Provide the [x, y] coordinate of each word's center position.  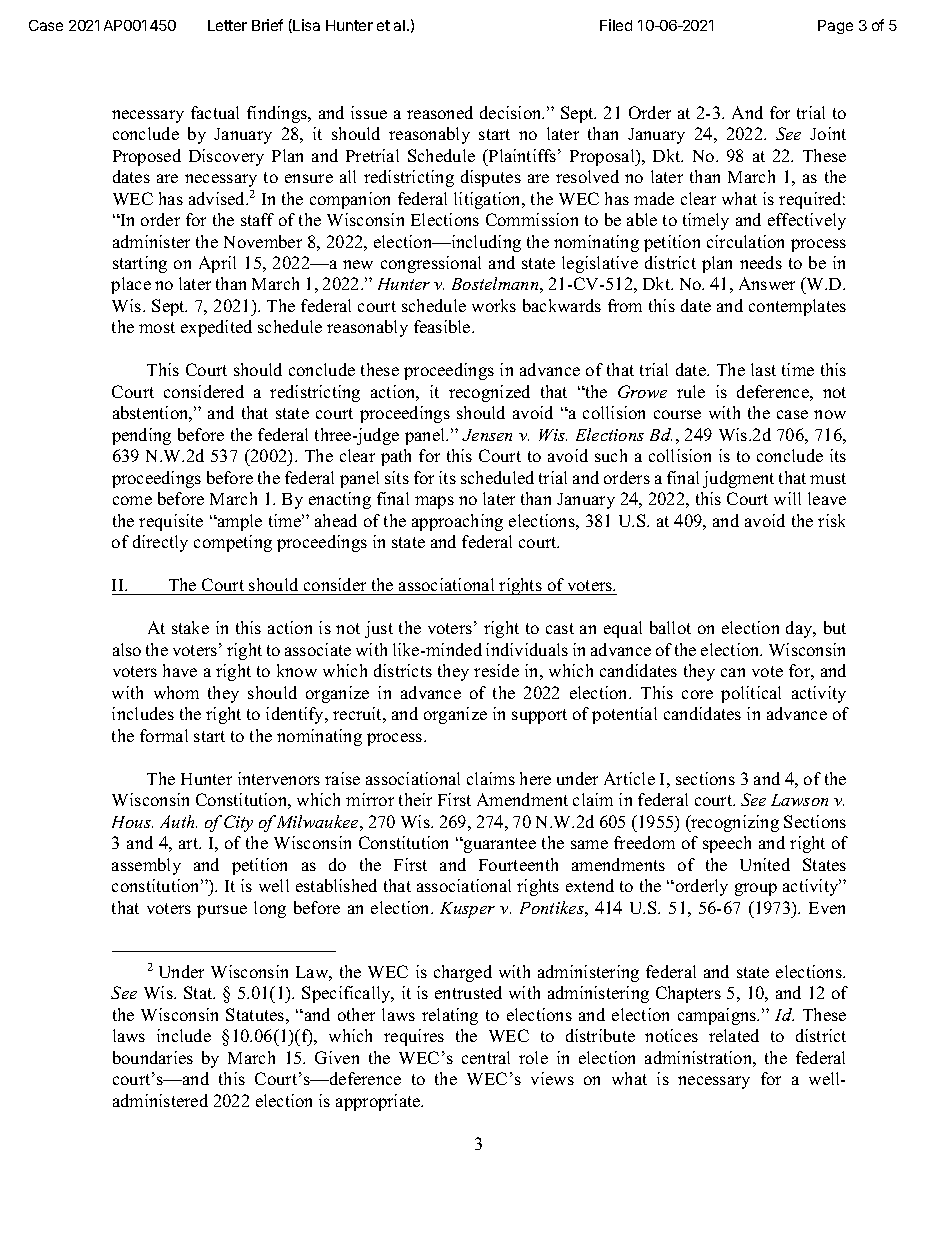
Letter [227, 25]
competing [233, 543]
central [486, 1057]
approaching [457, 522]
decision [512, 112]
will [787, 498]
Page [835, 27]
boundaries [153, 1057]
